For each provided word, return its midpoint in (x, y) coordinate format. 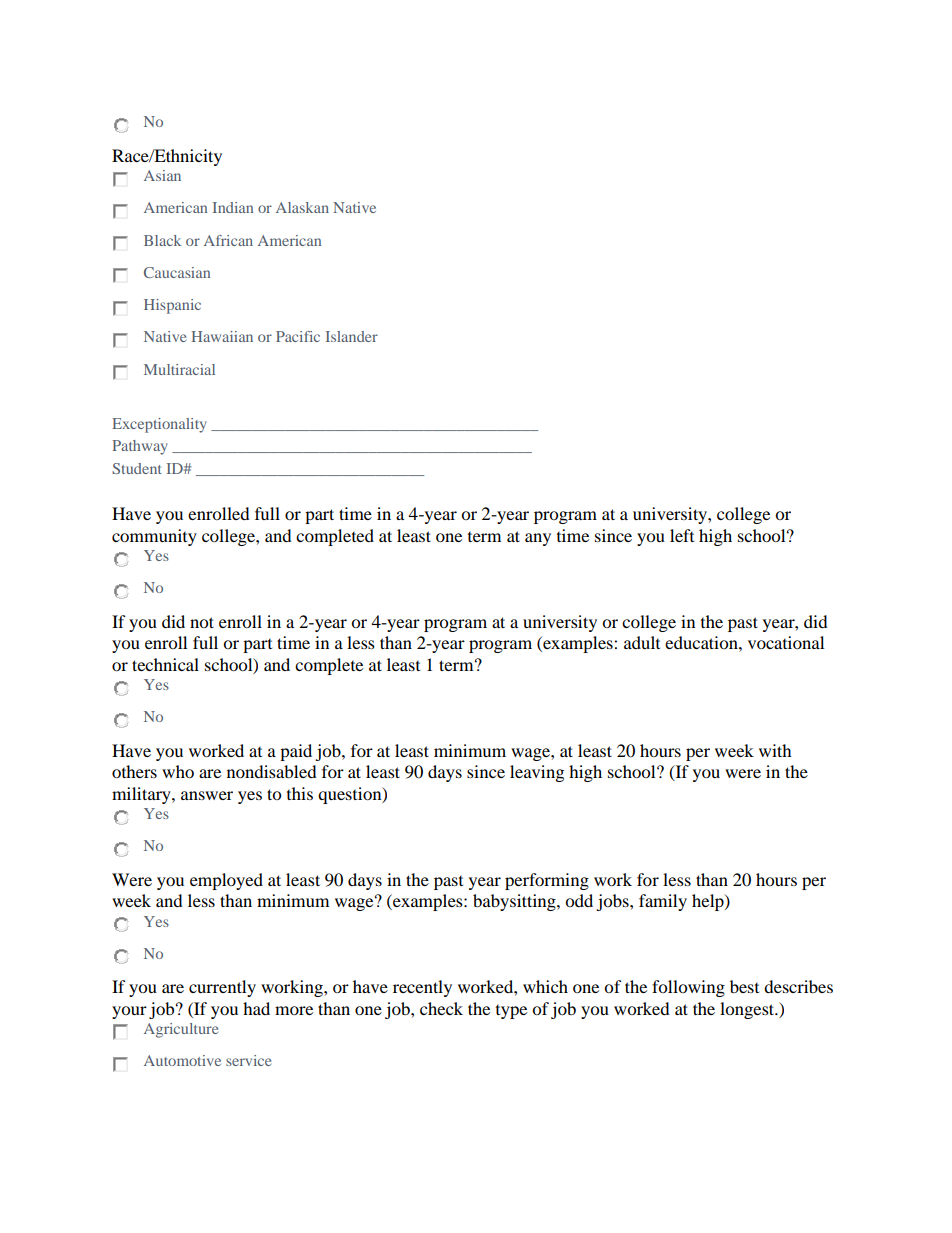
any (538, 539)
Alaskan (302, 207)
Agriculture (181, 1030)
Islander (352, 336)
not (202, 622)
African (228, 240)
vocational (786, 642)
